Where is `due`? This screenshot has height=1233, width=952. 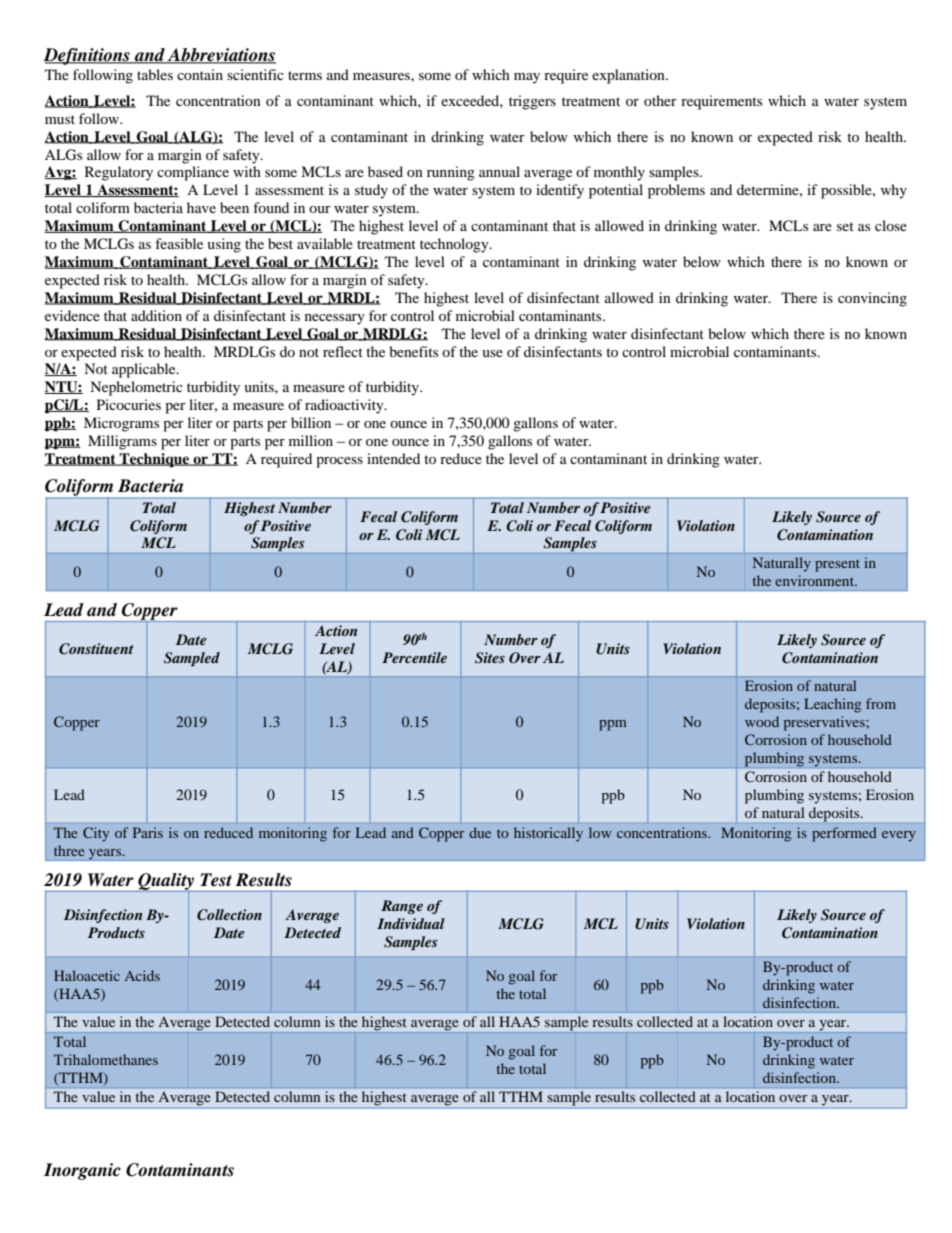 due is located at coordinates (480, 832).
